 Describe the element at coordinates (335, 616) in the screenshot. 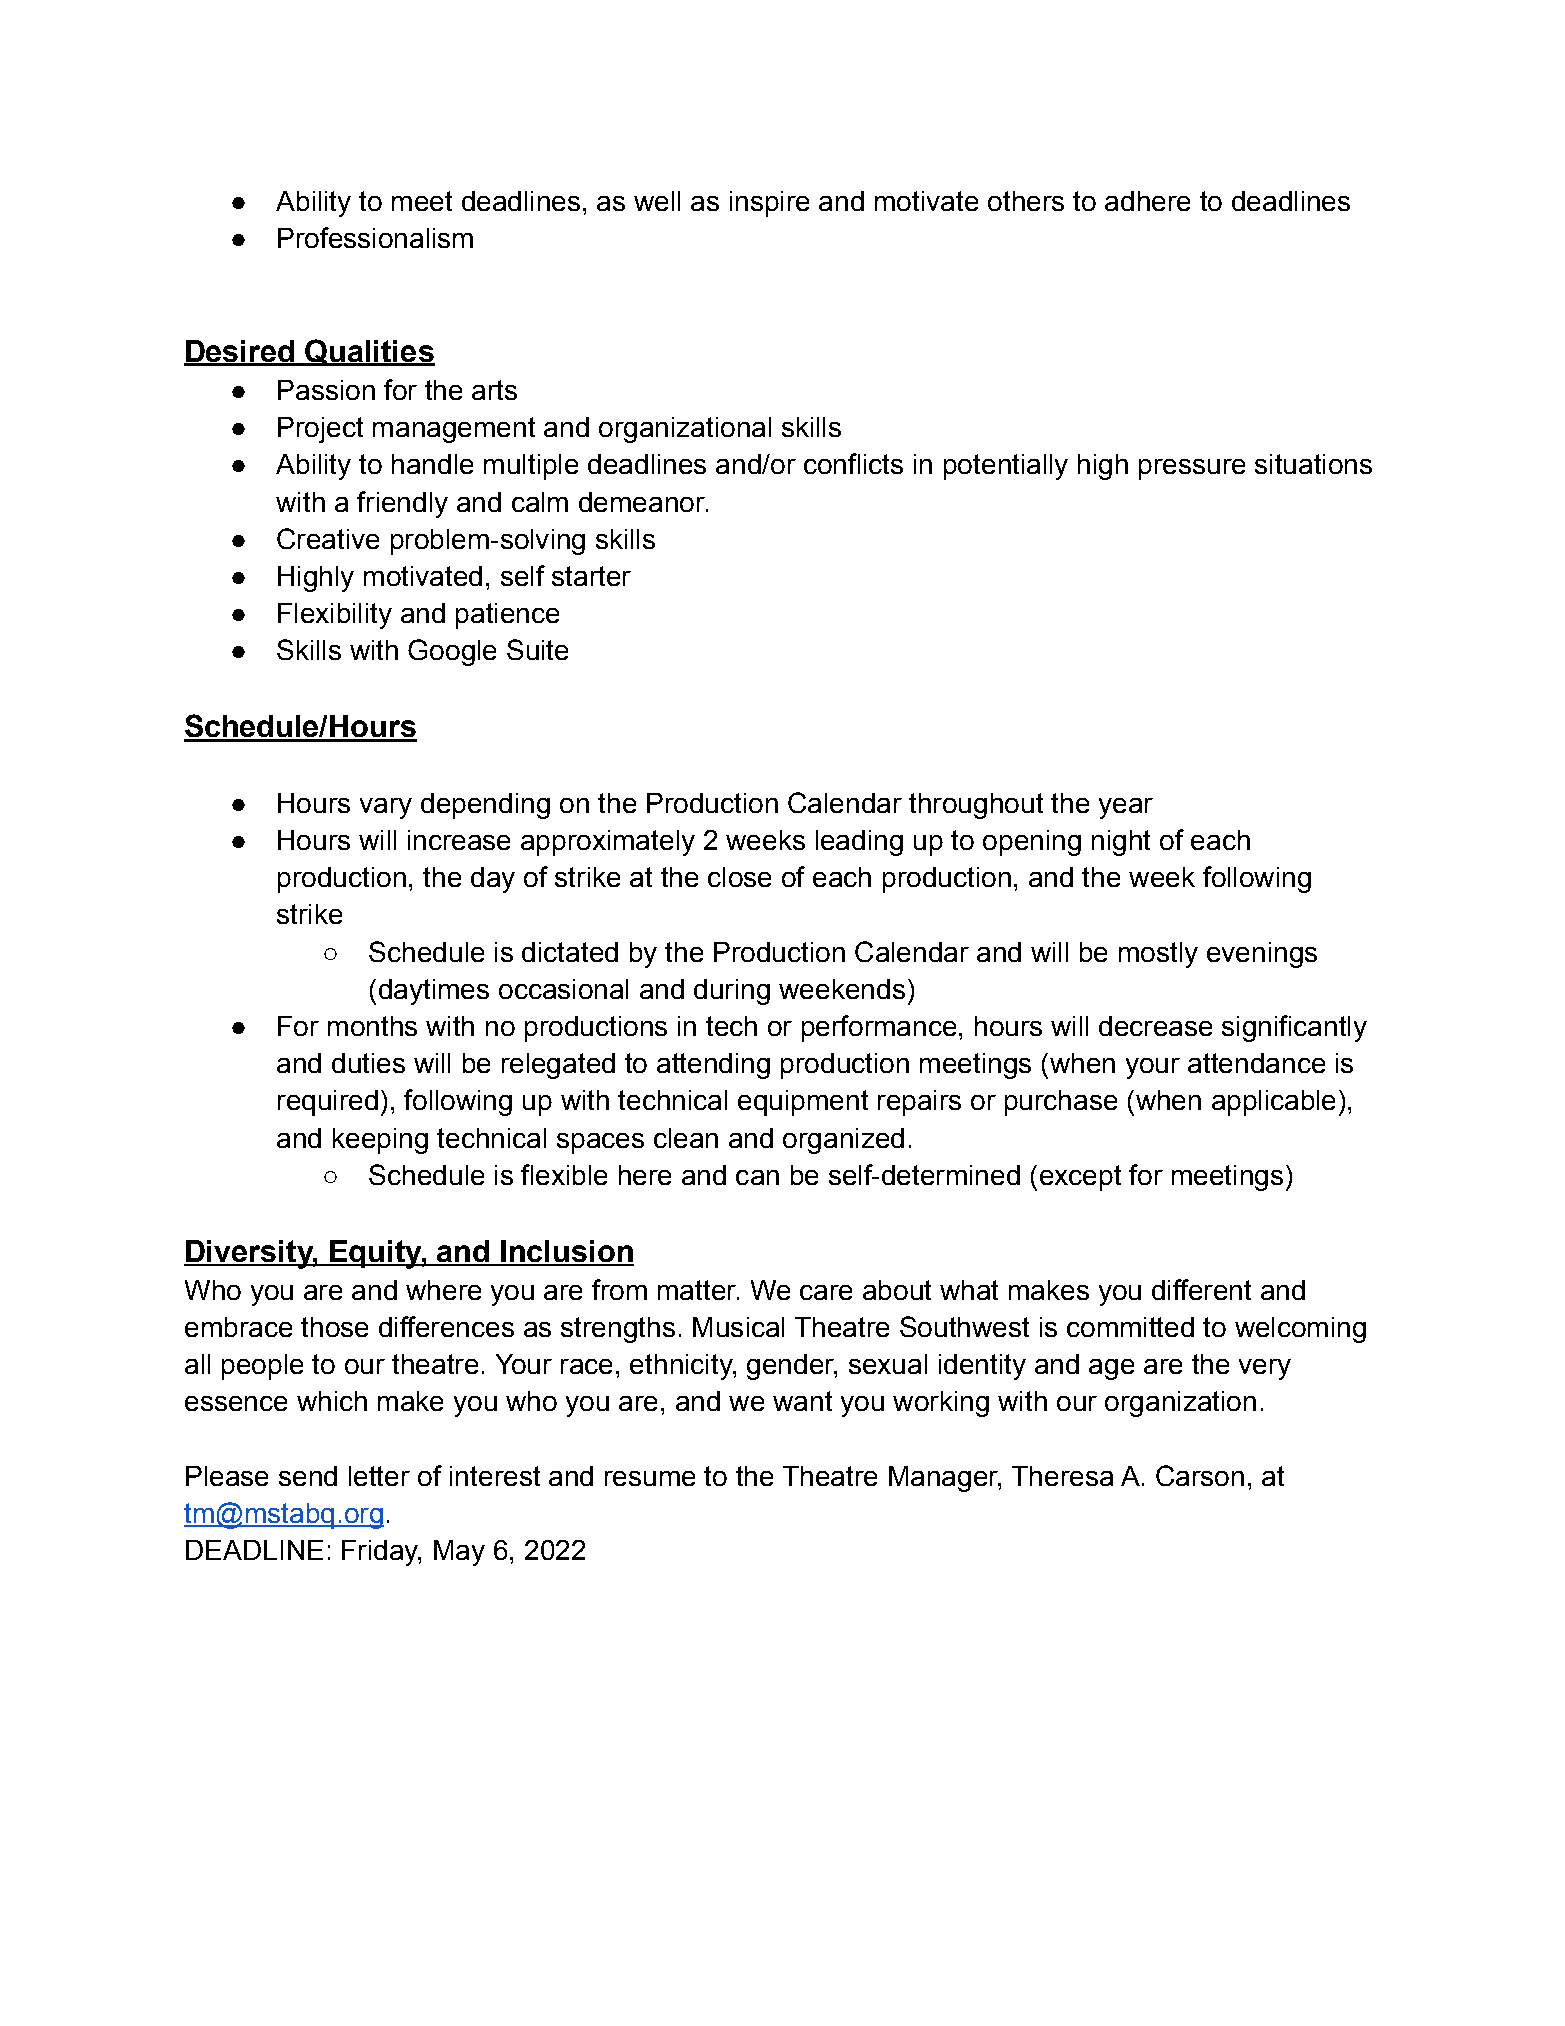

I see `Flexibility` at that location.
